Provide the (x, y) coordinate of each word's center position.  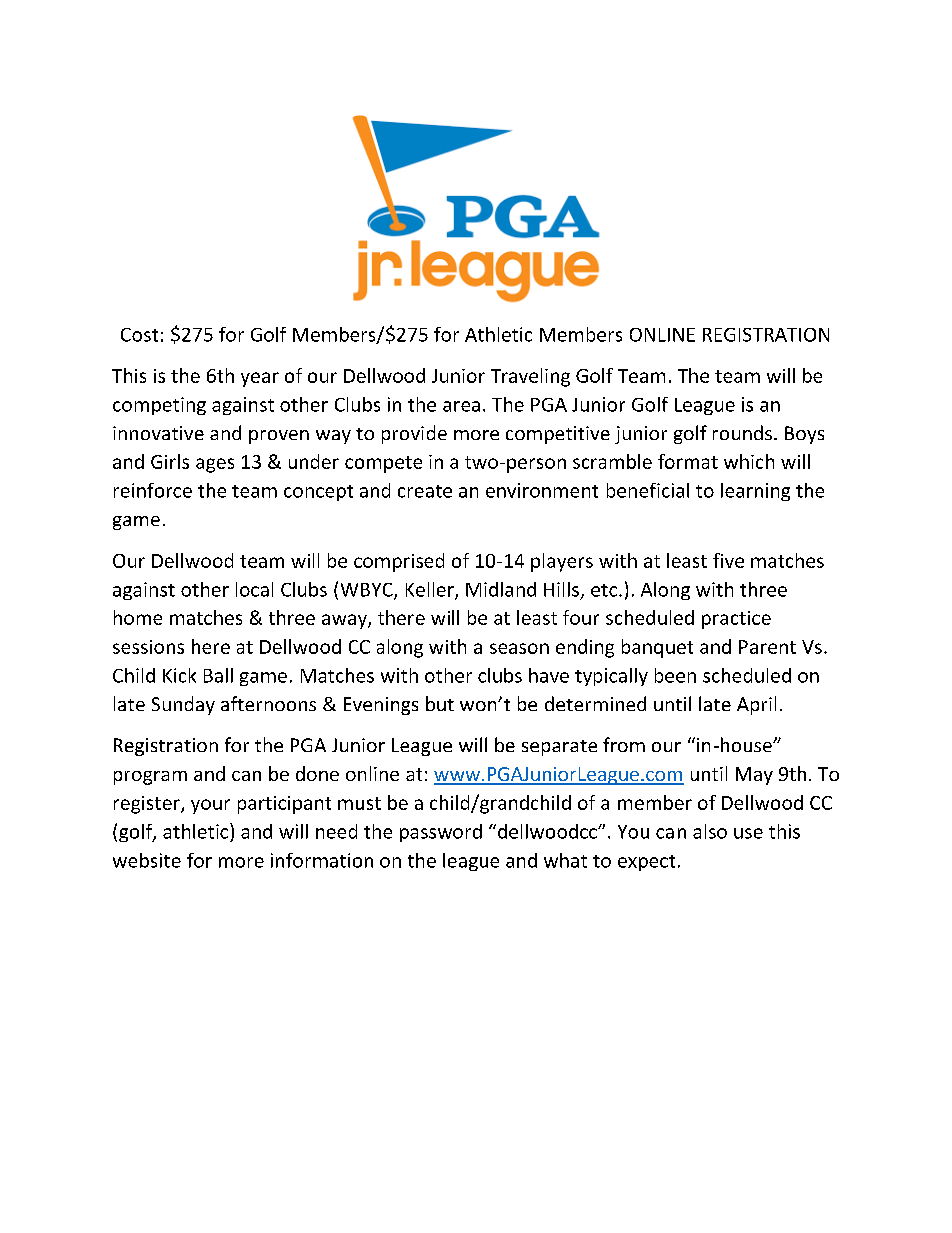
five (728, 560)
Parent (767, 647)
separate (559, 748)
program (150, 778)
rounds (742, 432)
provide (414, 434)
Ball (218, 675)
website (147, 860)
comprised (399, 562)
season (519, 648)
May (754, 776)
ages (215, 465)
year (260, 379)
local (254, 589)
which (749, 461)
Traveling (530, 377)
